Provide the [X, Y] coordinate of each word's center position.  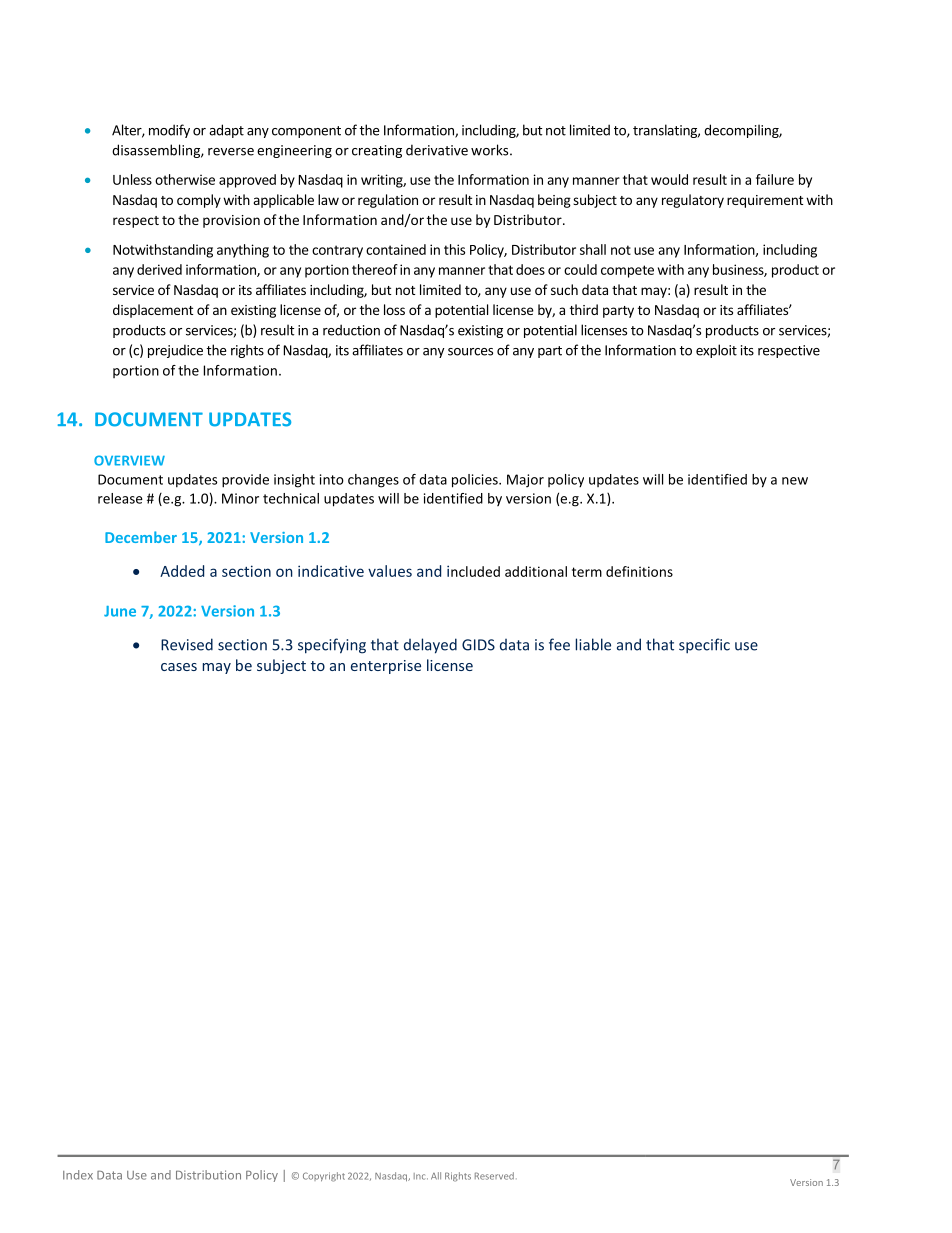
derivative [437, 150]
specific [704, 646]
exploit [716, 351]
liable [593, 644]
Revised [187, 644]
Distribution [208, 1175]
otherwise [185, 179]
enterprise [386, 667]
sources [470, 352]
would [669, 179]
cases [179, 667]
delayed [430, 646]
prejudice [175, 351]
